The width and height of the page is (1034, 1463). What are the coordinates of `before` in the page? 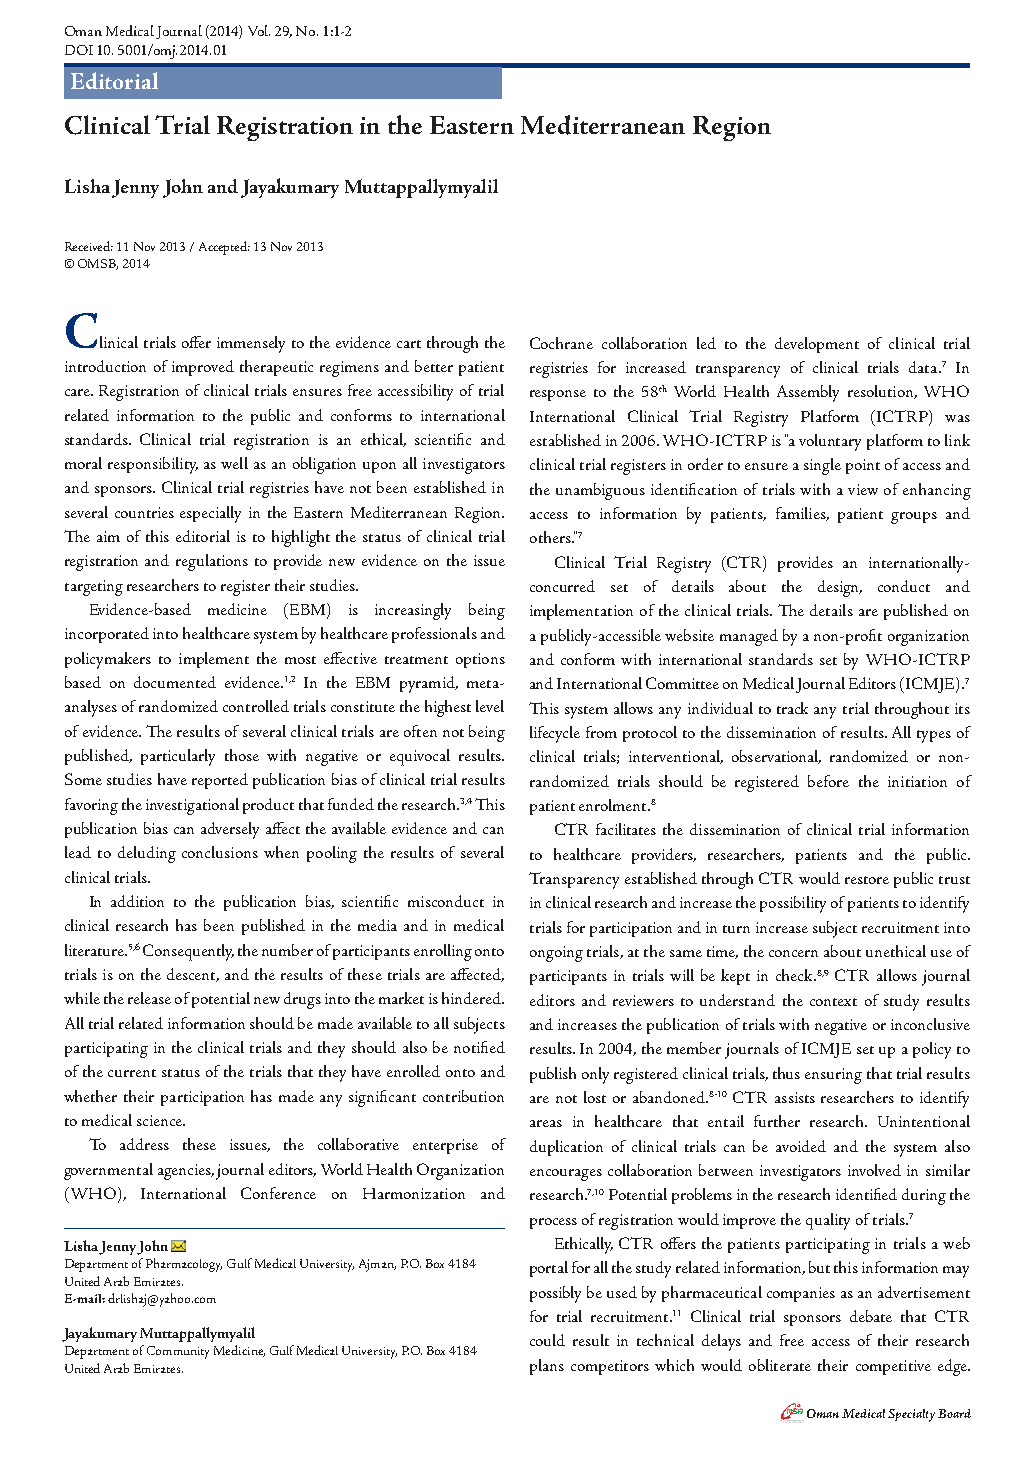 It's located at (828, 781).
